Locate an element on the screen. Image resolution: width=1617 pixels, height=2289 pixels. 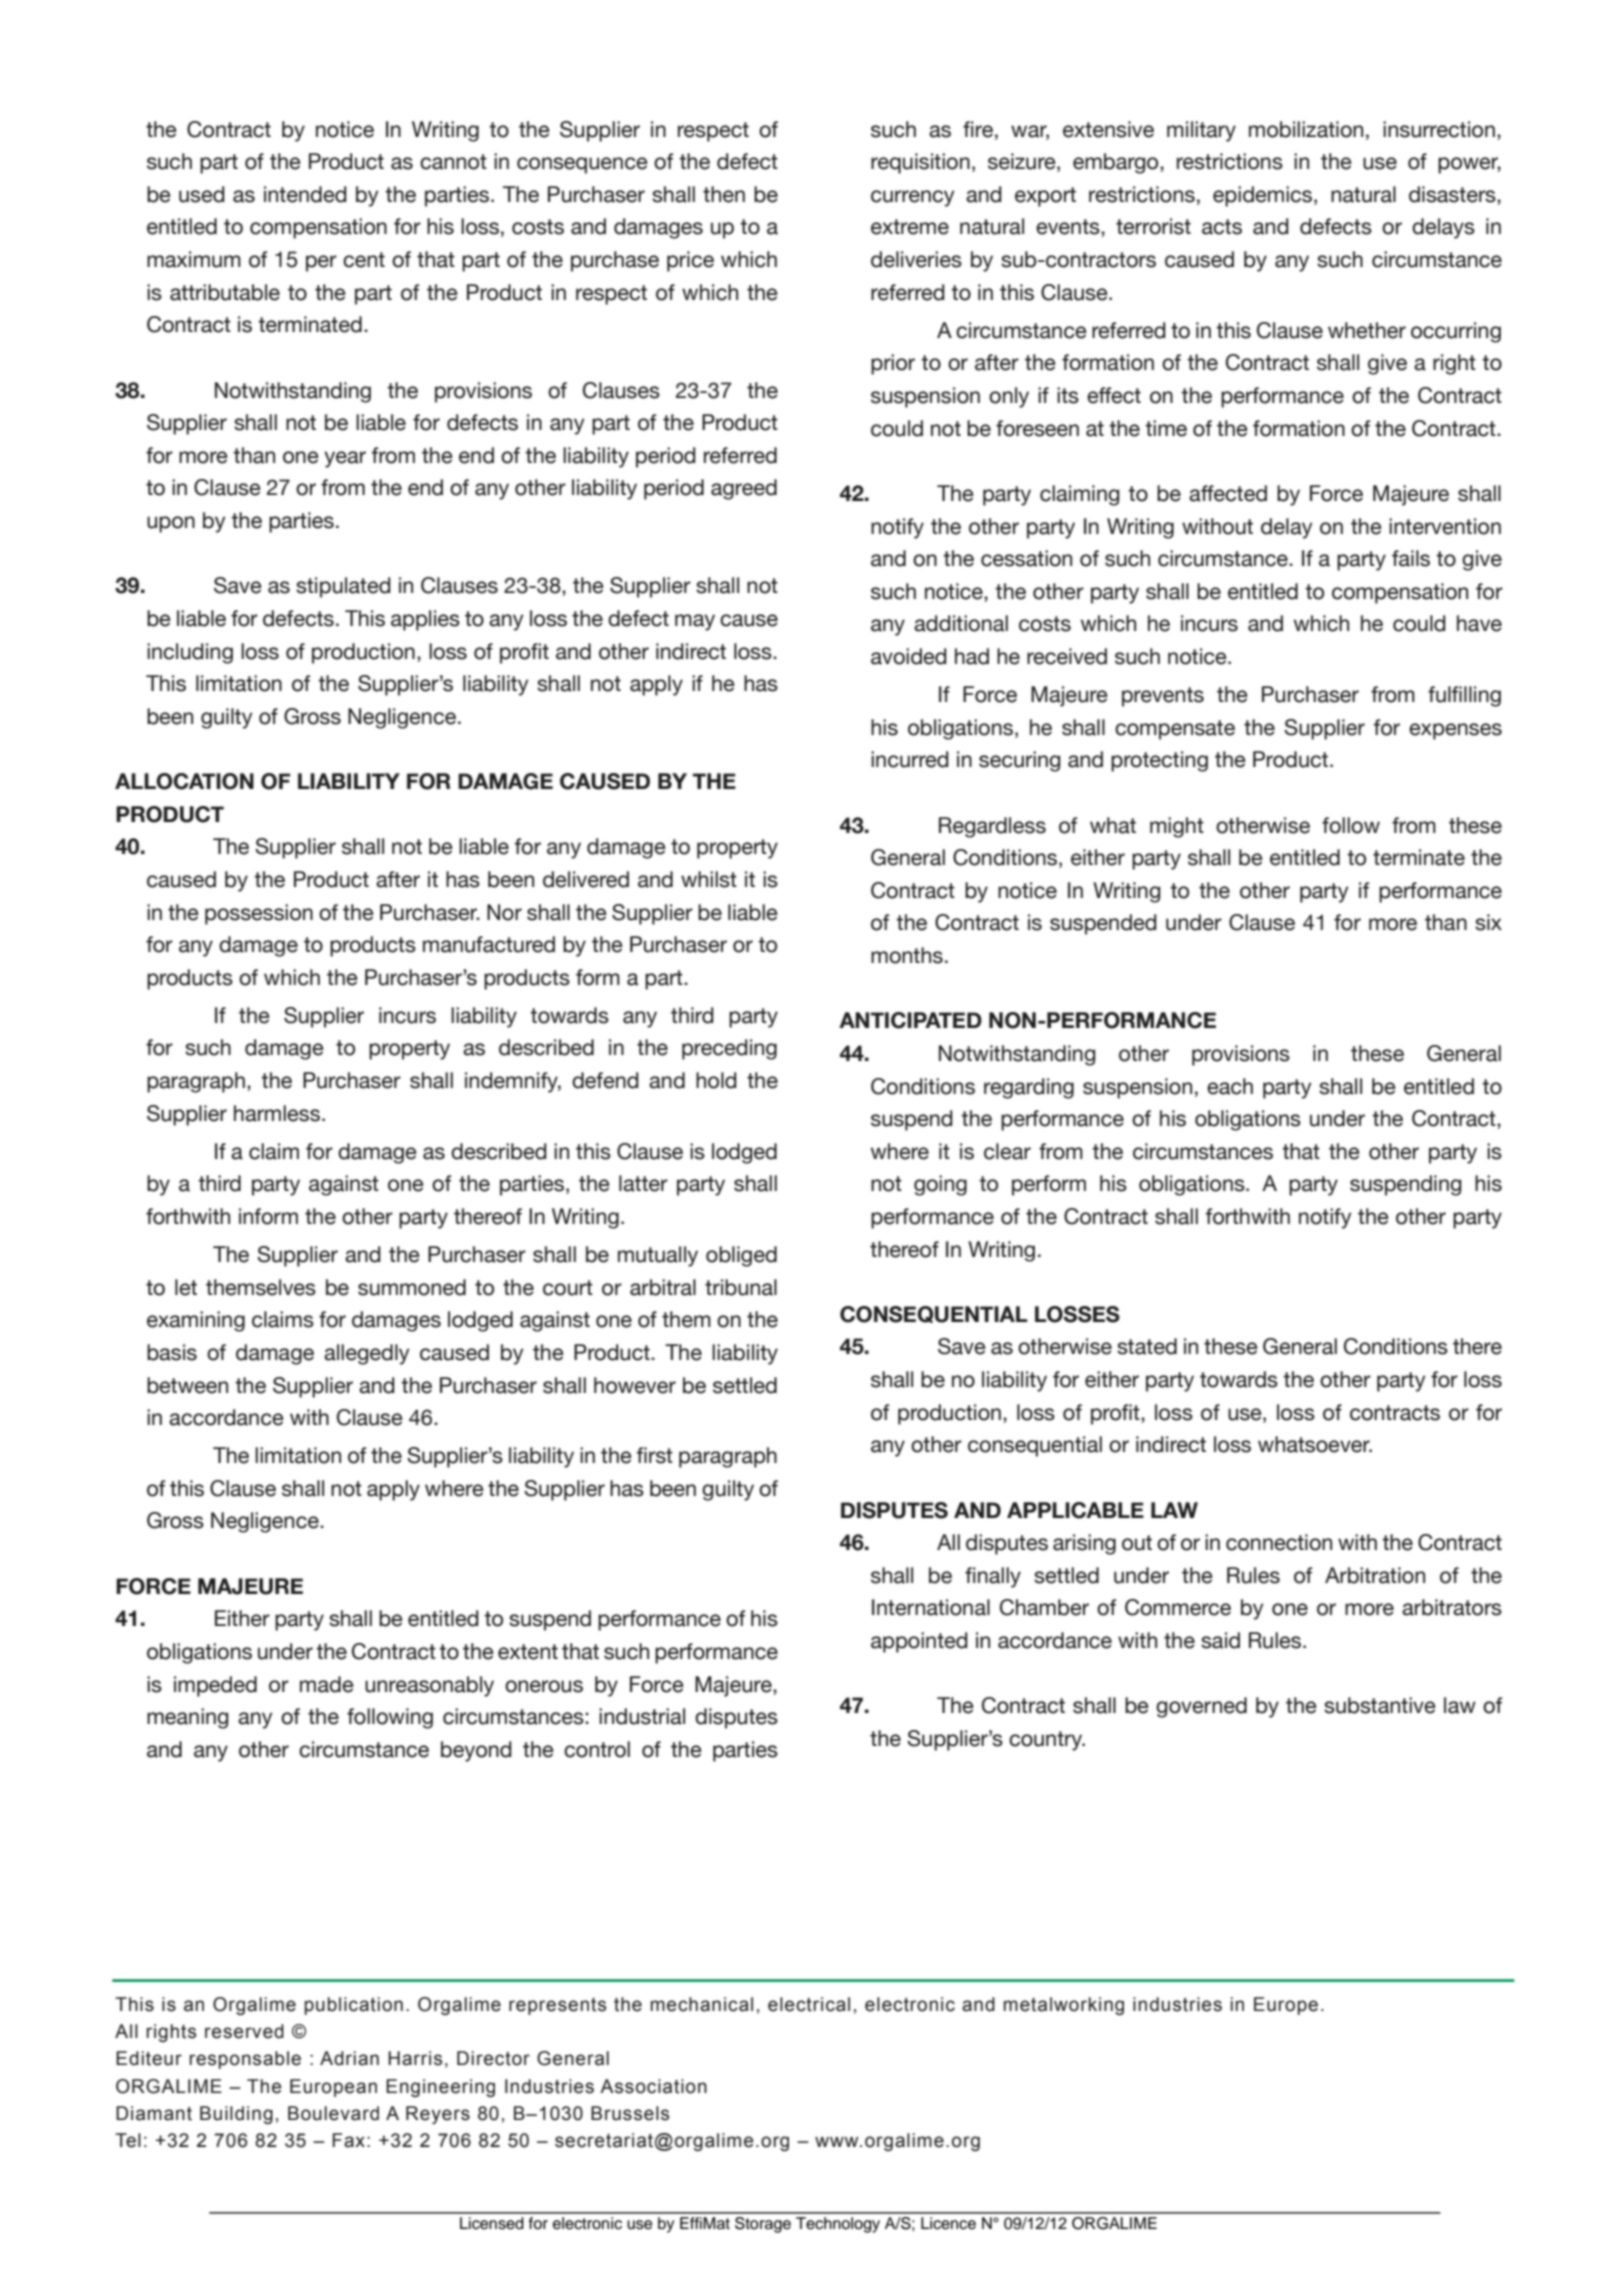
first is located at coordinates (655, 1455).
